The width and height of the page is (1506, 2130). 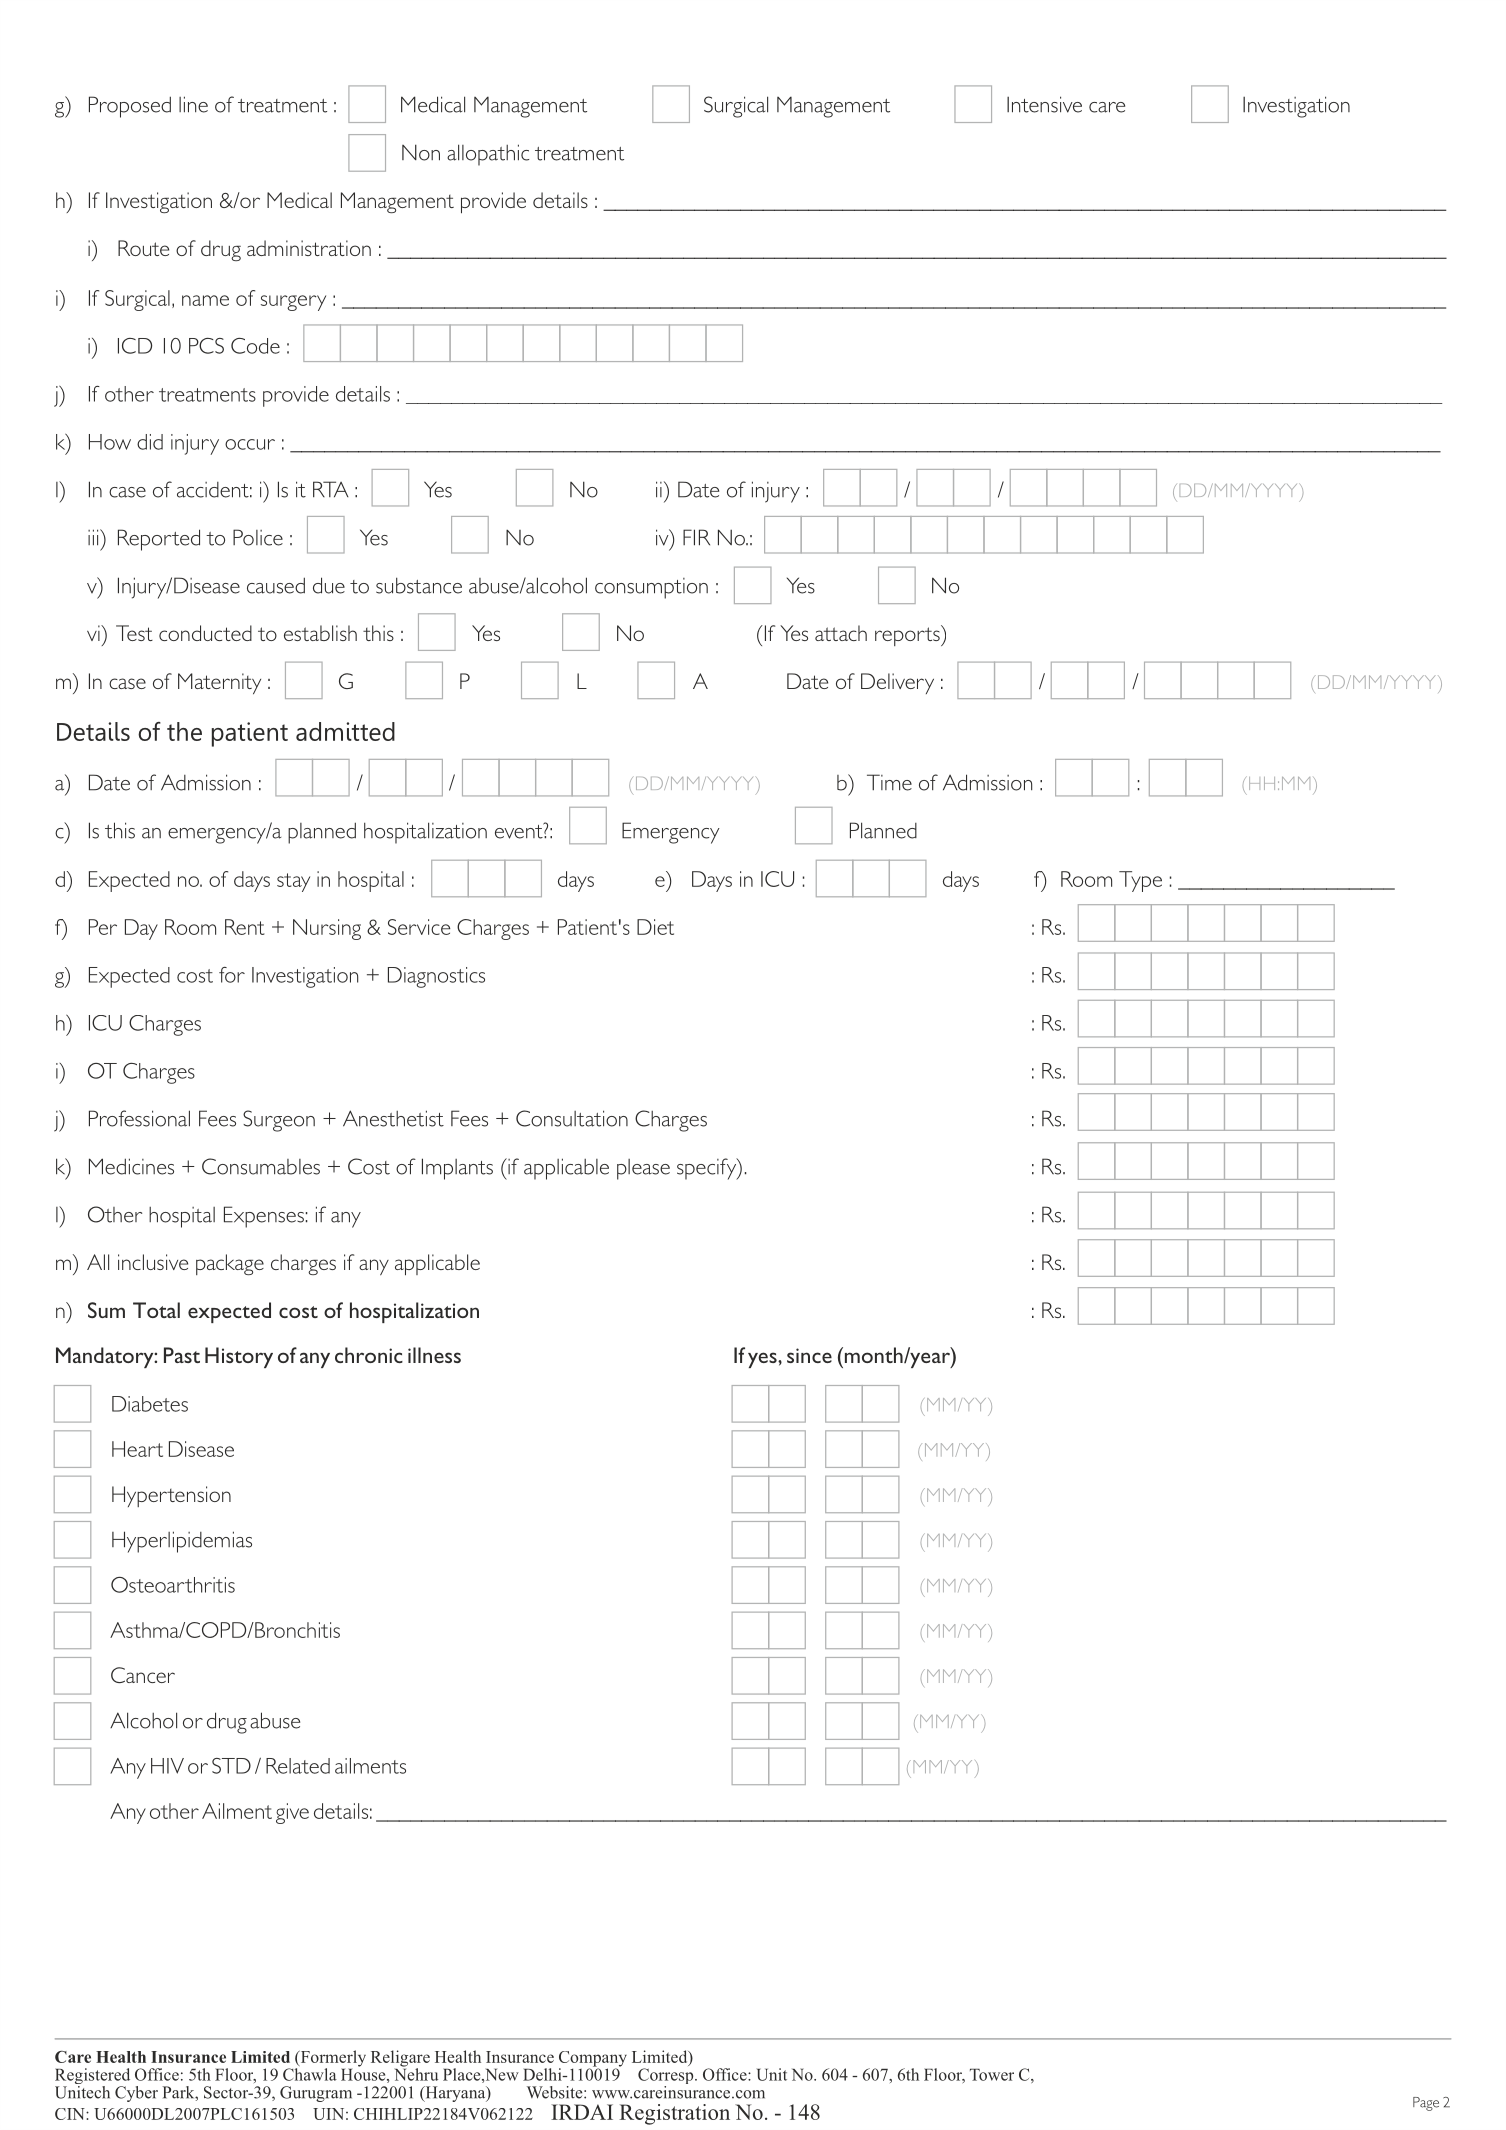 I want to click on Intensive, so click(x=1044, y=104).
